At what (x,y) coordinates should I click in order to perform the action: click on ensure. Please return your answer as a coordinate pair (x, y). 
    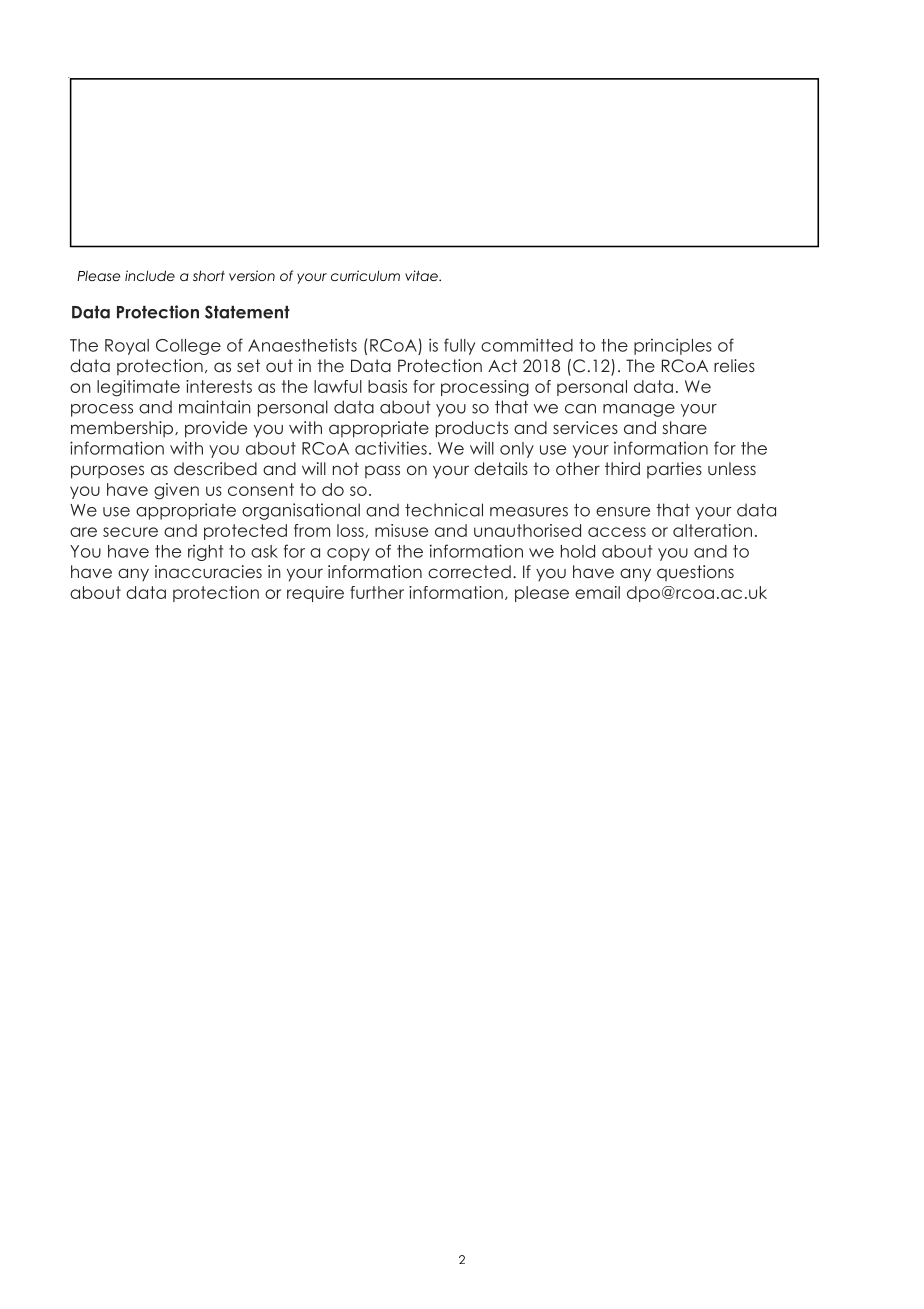
    Looking at the image, I should click on (623, 512).
